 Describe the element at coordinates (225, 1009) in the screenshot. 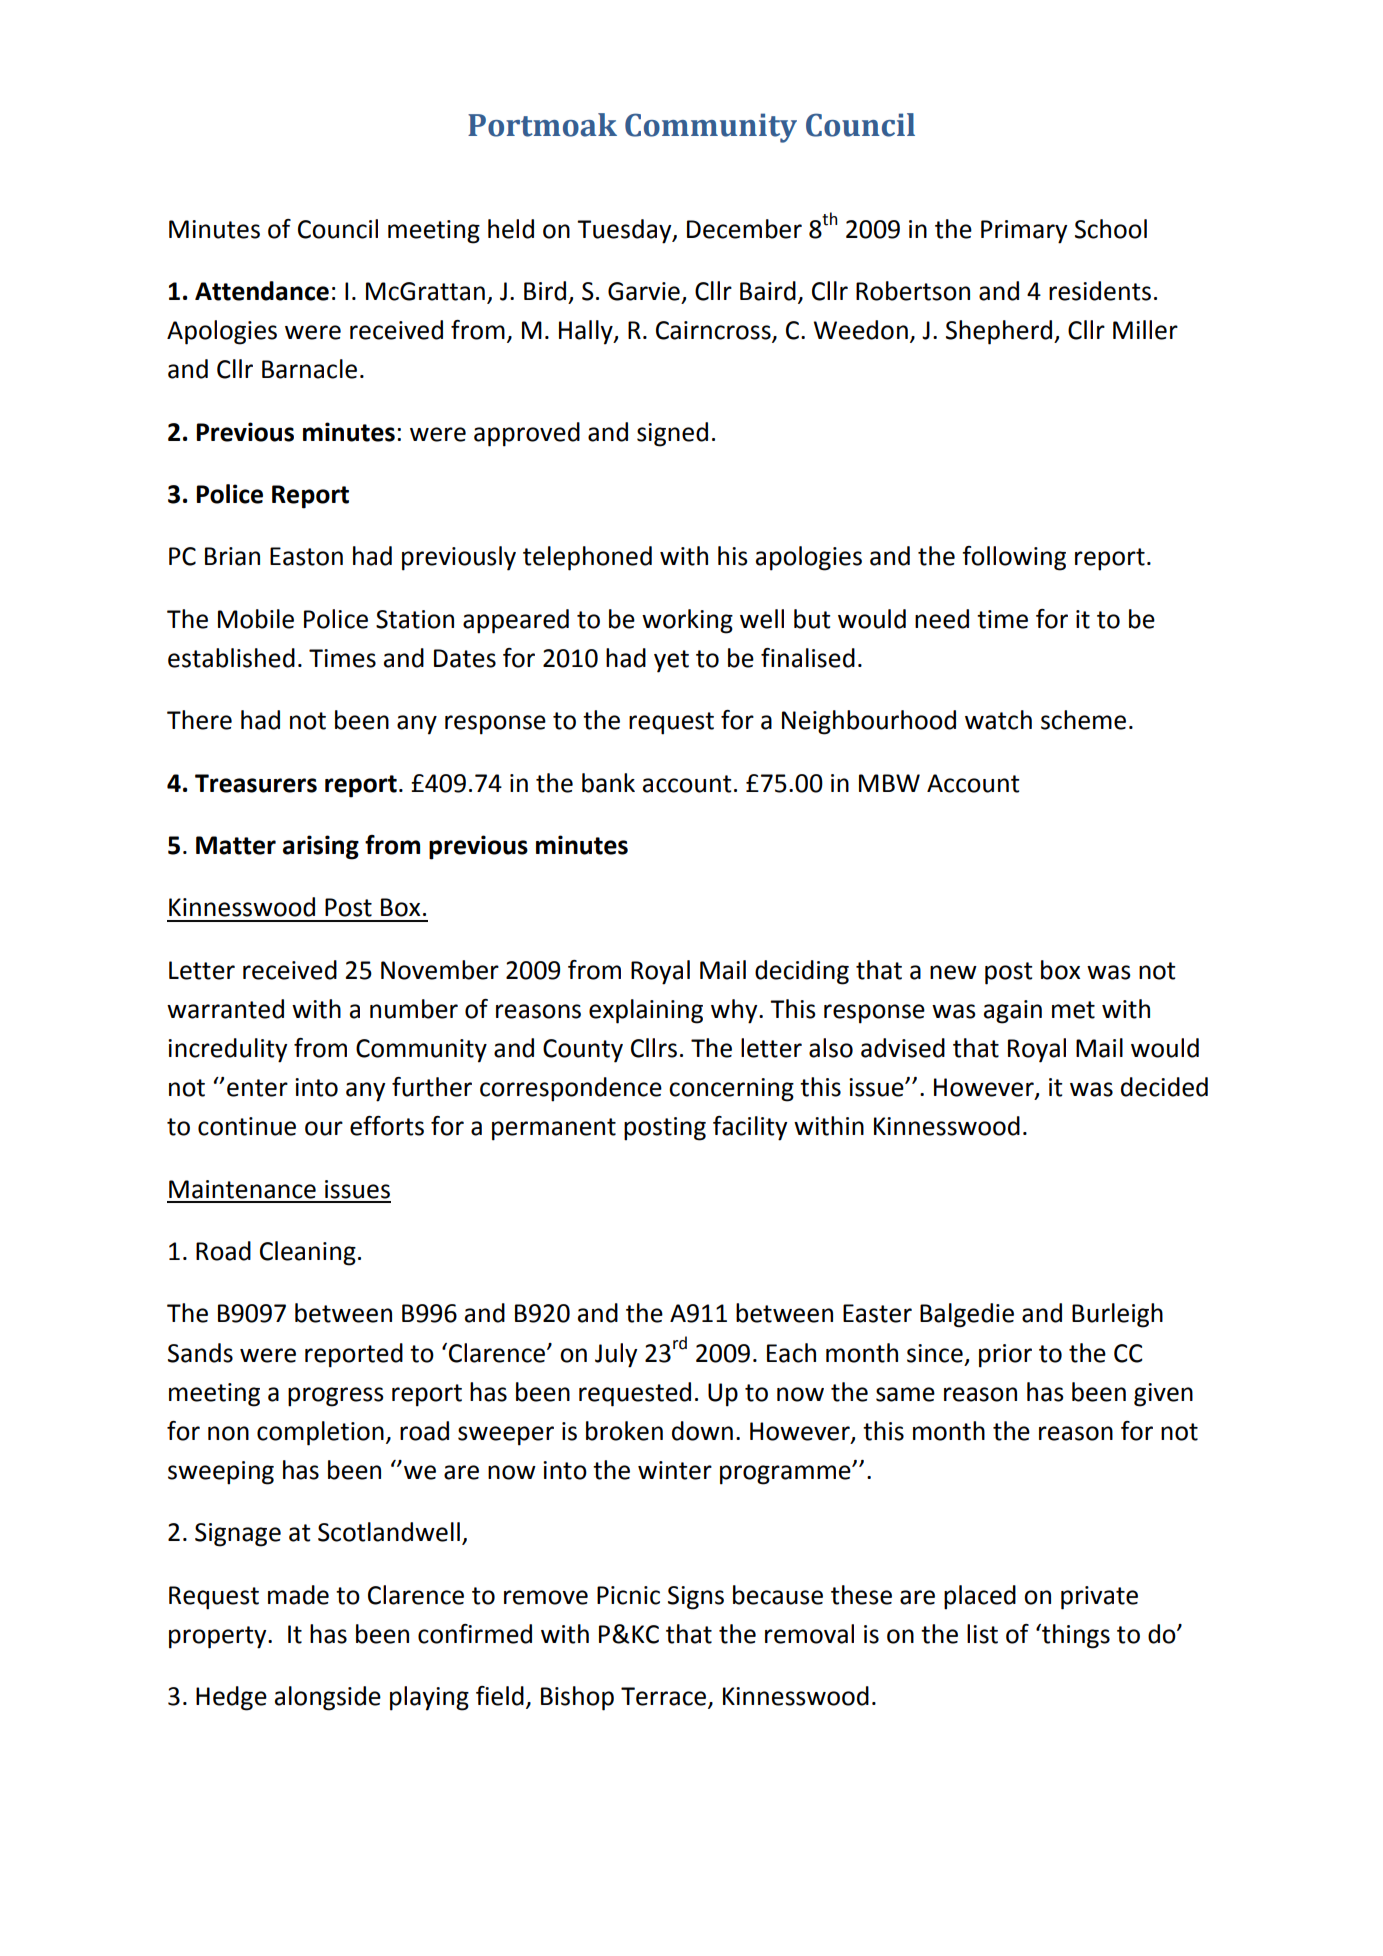

I see `warranted` at that location.
